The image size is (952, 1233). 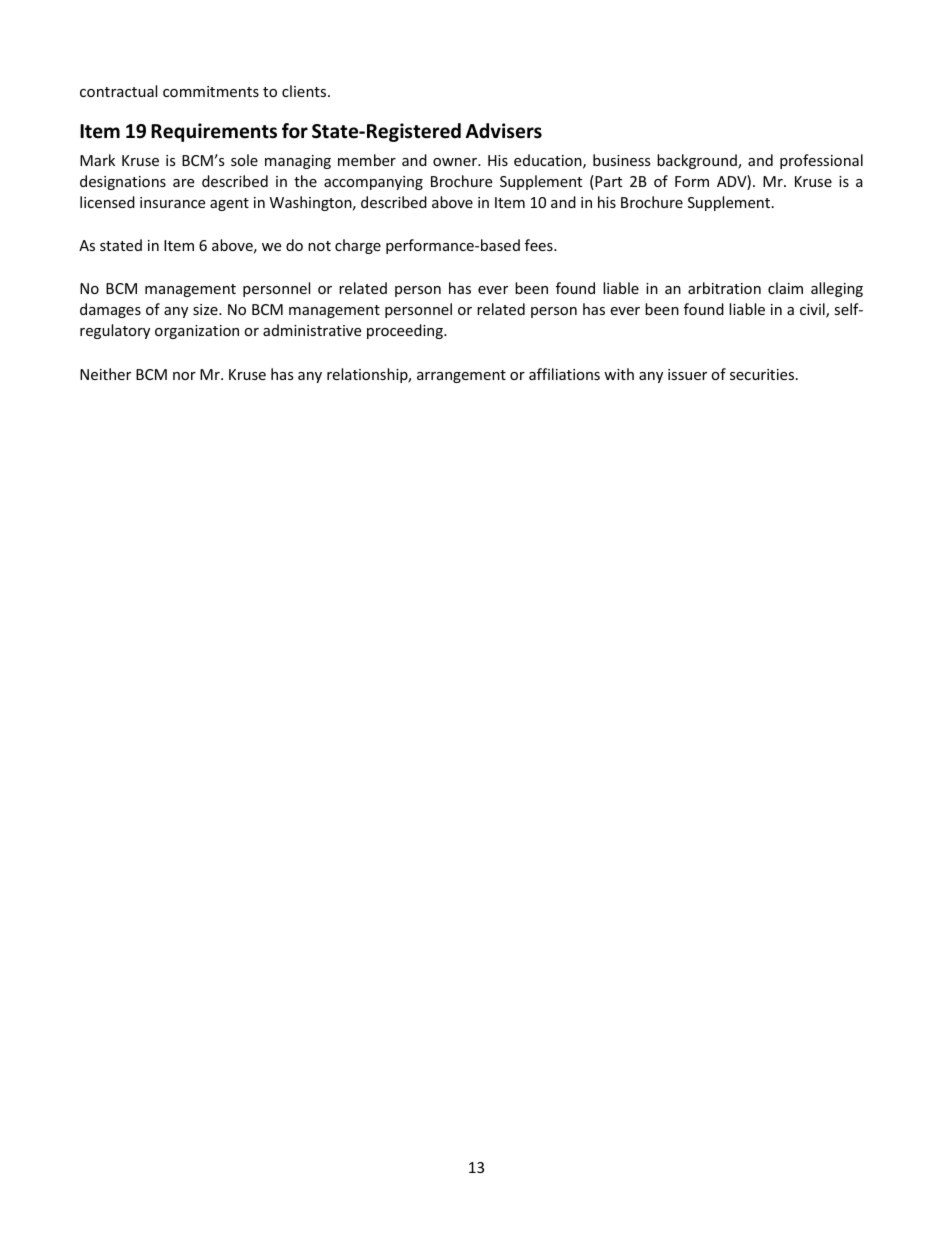 What do you see at coordinates (206, 309) in the page?
I see `size` at bounding box center [206, 309].
